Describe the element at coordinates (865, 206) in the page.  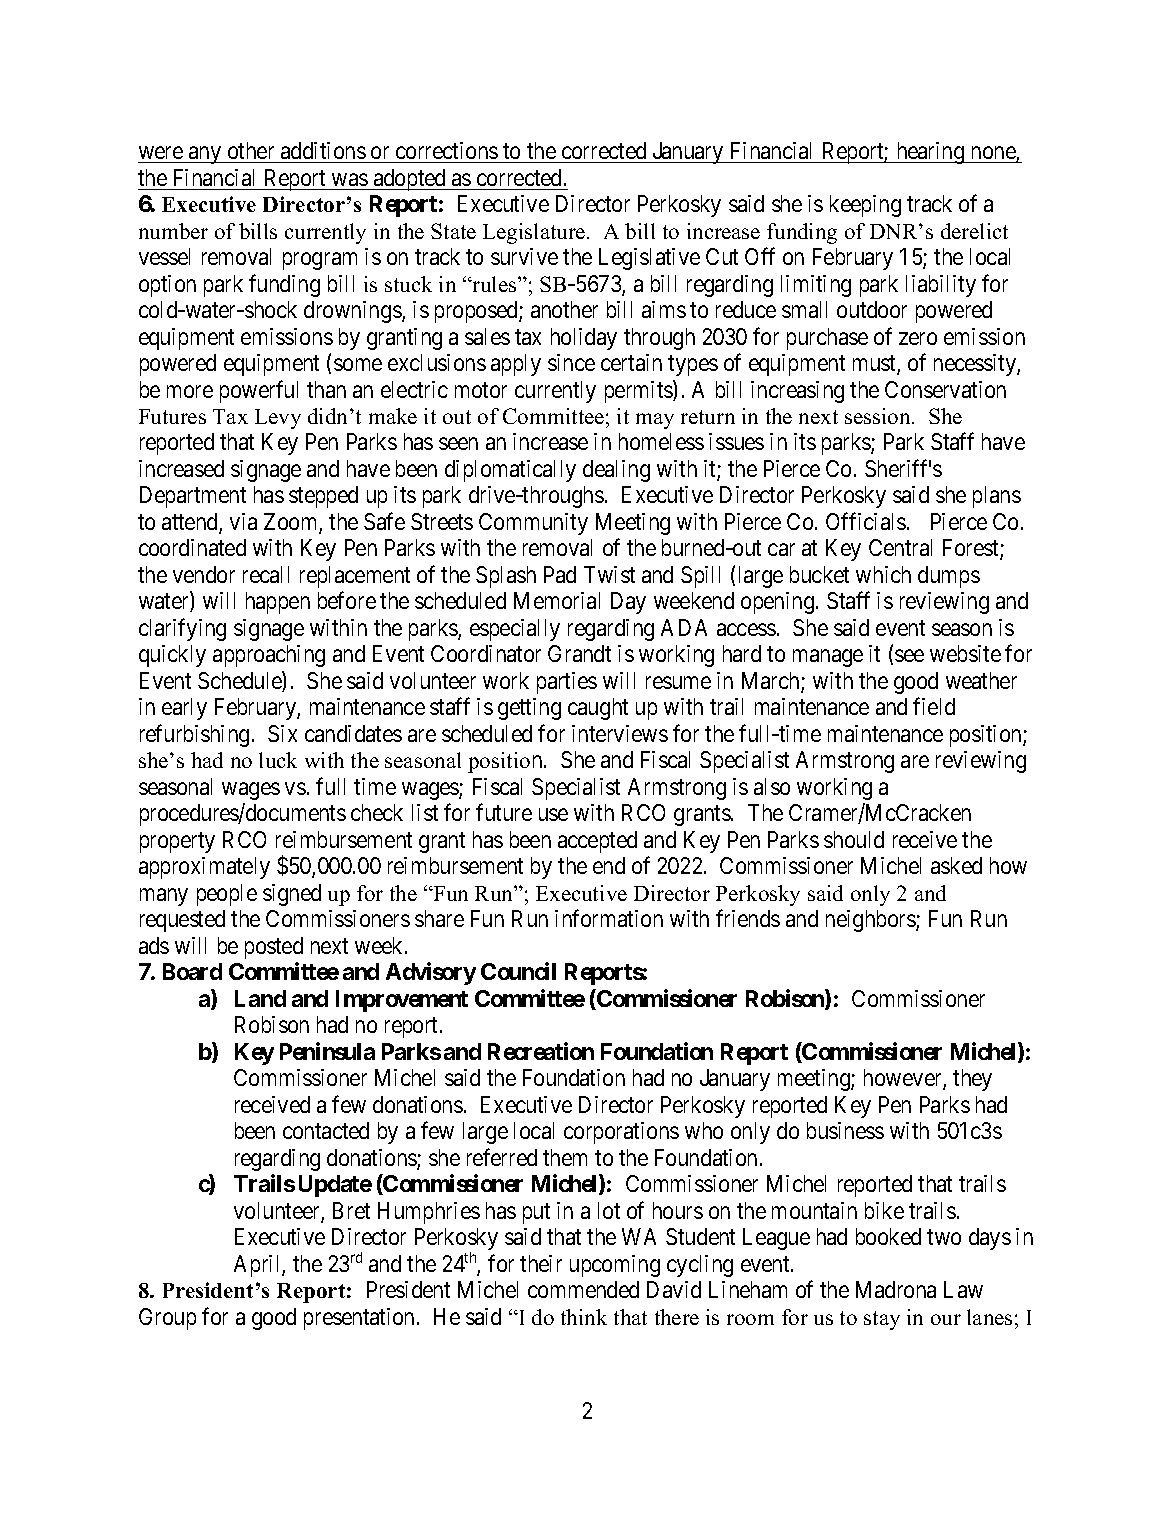
I see `keeping` at that location.
